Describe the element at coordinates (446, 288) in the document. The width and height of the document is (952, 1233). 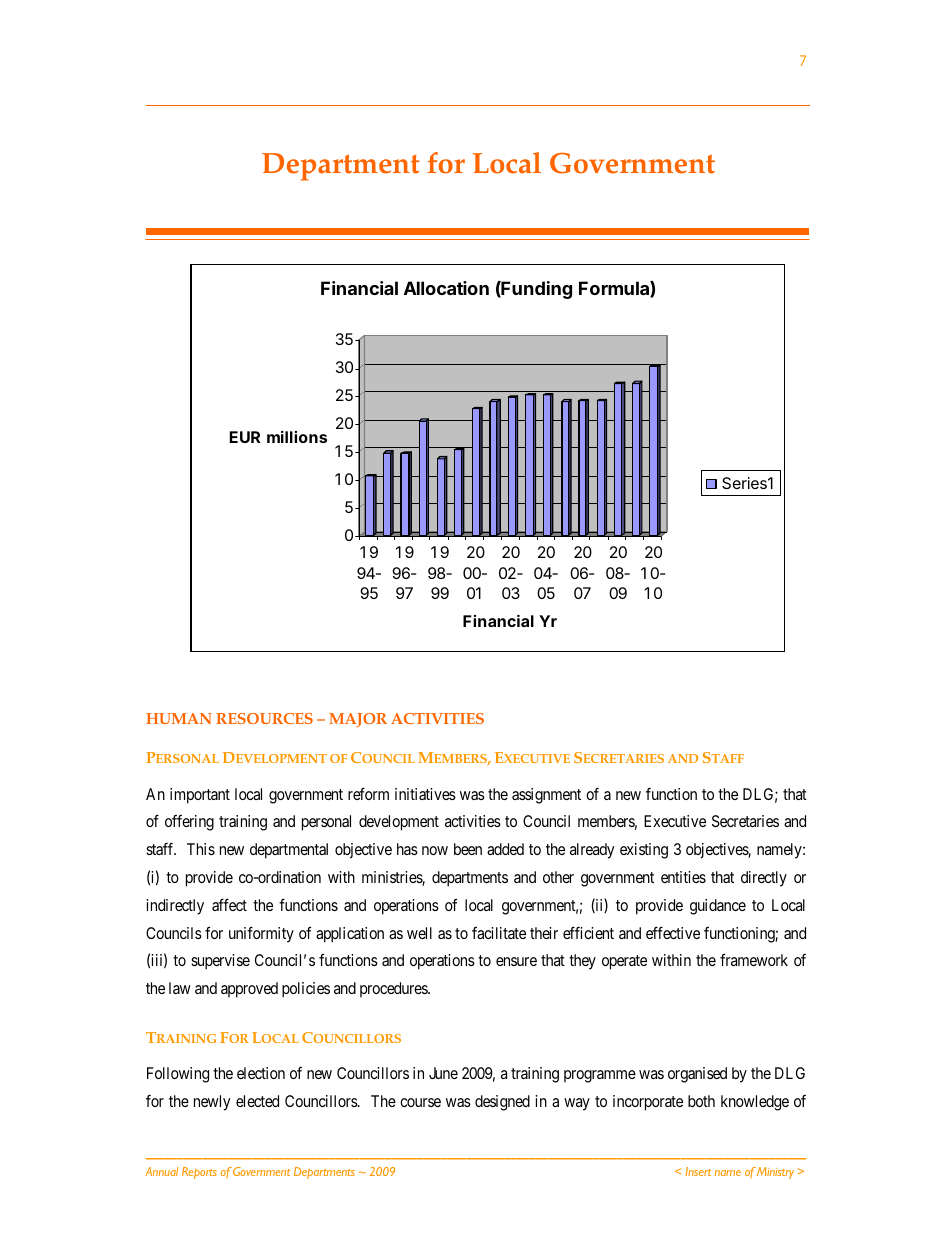
I see `Allocation` at that location.
